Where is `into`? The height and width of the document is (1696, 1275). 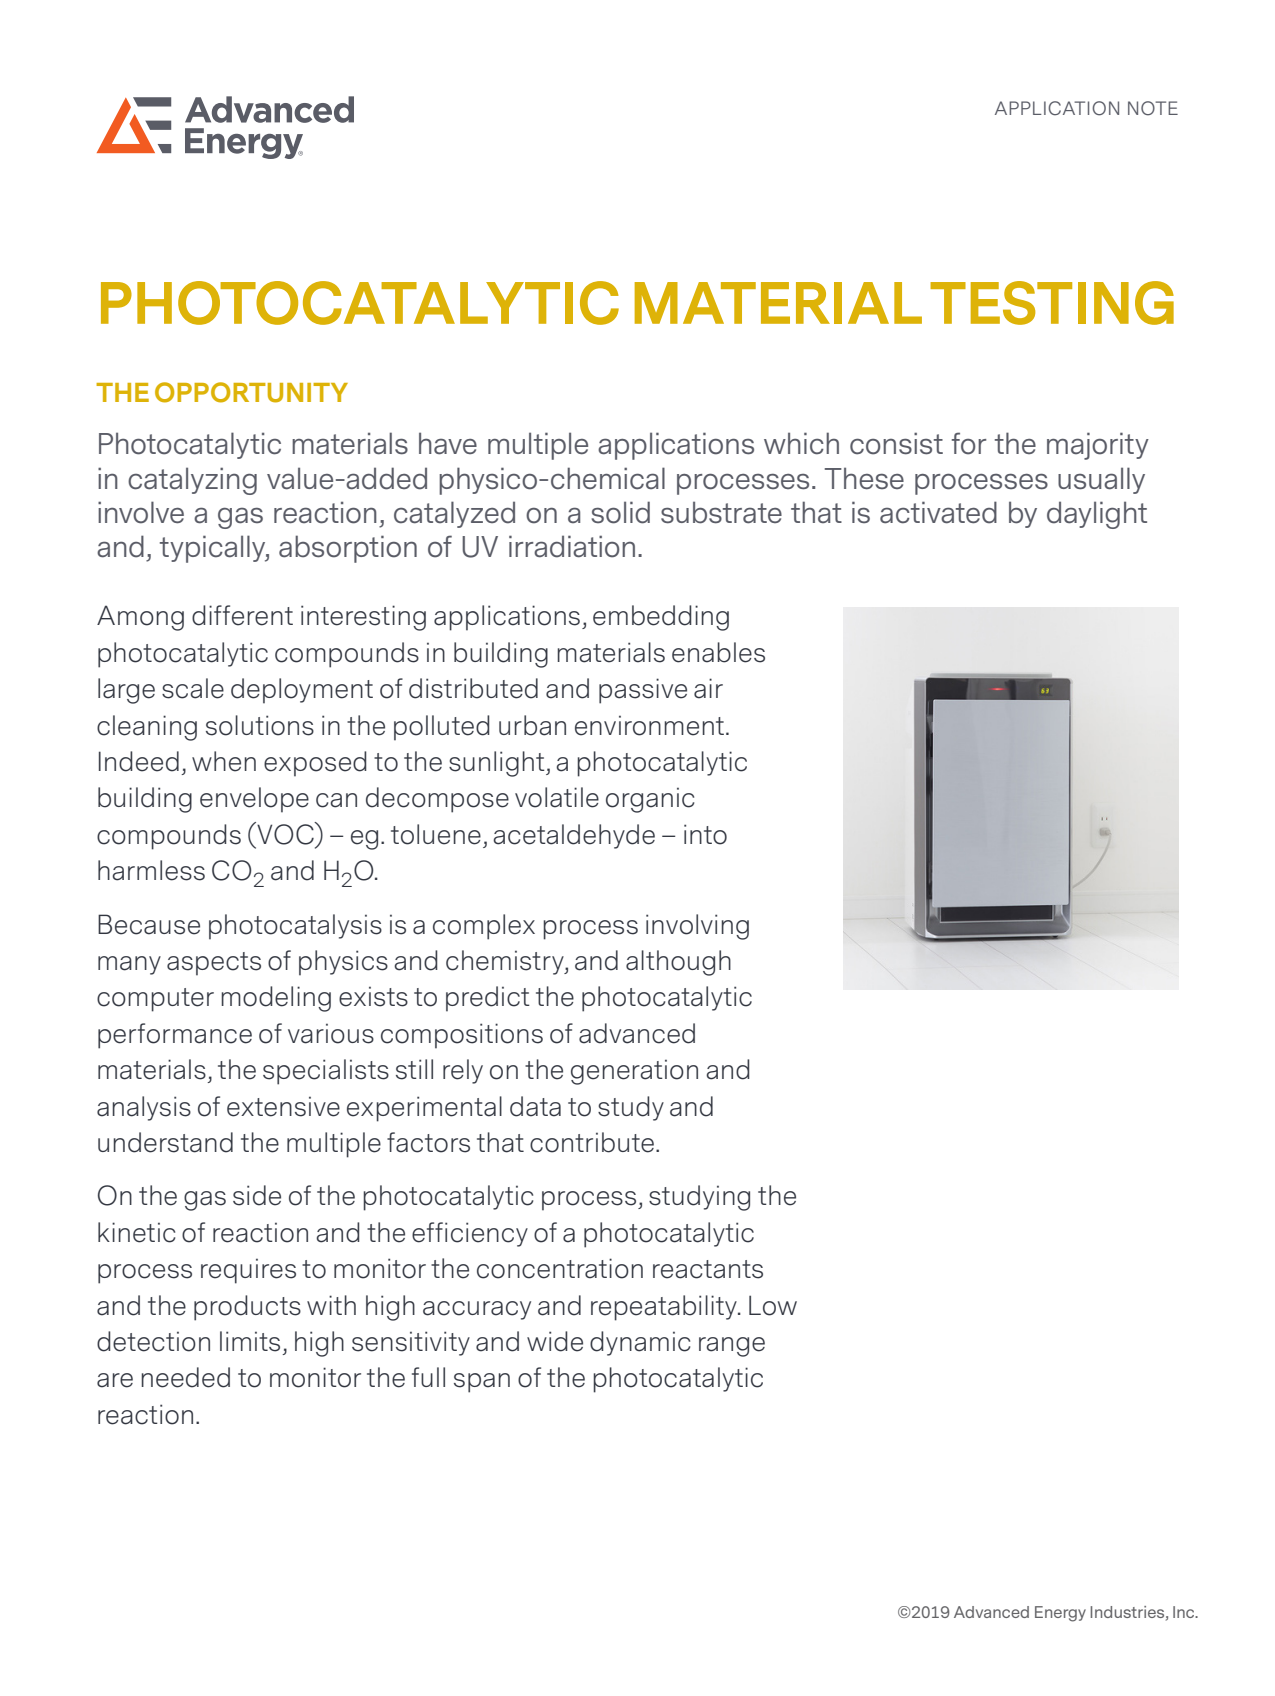
into is located at coordinates (705, 834).
